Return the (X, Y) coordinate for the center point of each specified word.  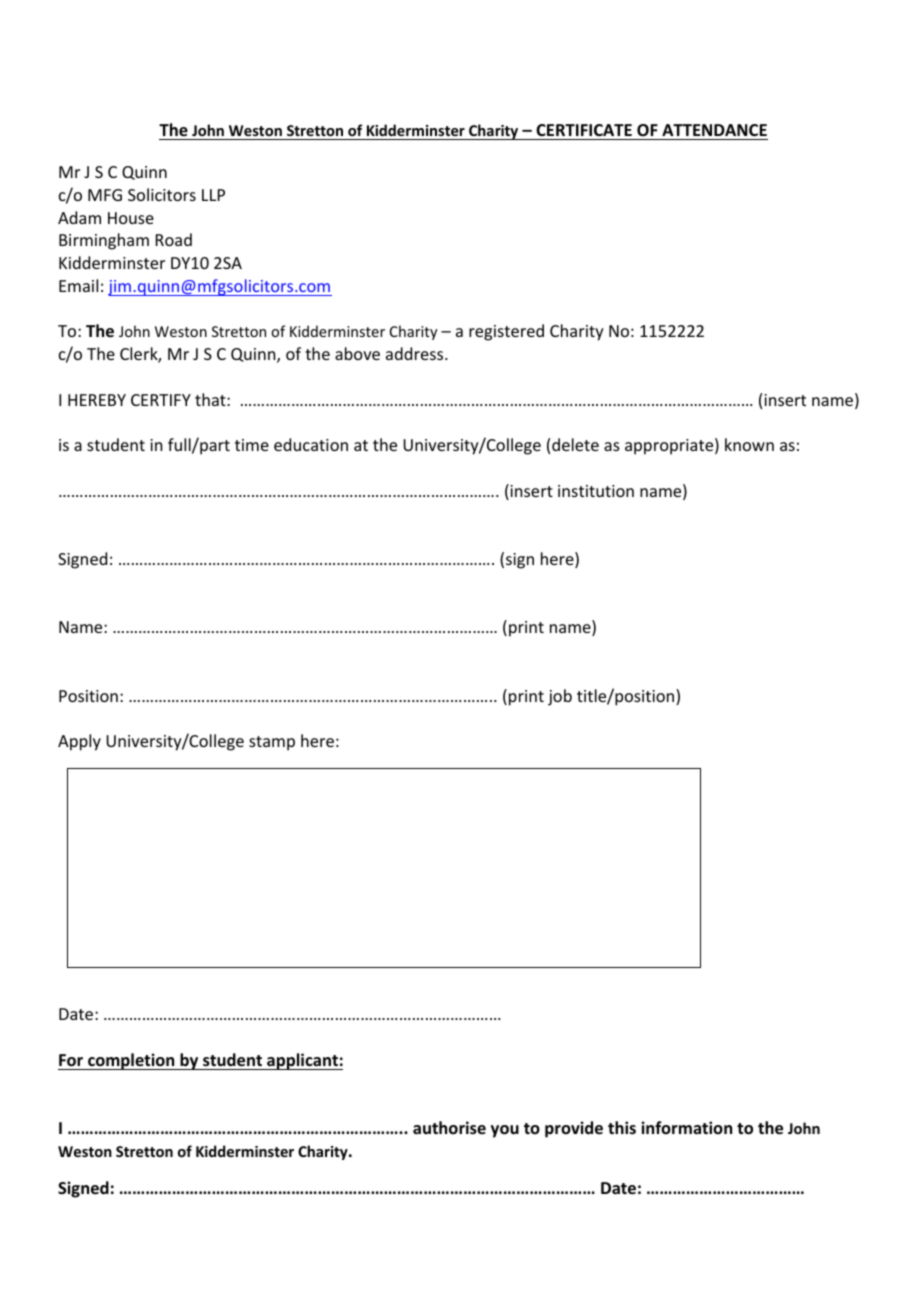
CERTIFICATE (584, 130)
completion (131, 1061)
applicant (302, 1061)
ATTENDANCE (714, 130)
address (416, 353)
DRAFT (412, 628)
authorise (449, 1128)
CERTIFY (161, 400)
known (749, 444)
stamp (272, 743)
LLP (213, 195)
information (686, 1127)
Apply (79, 742)
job (560, 697)
